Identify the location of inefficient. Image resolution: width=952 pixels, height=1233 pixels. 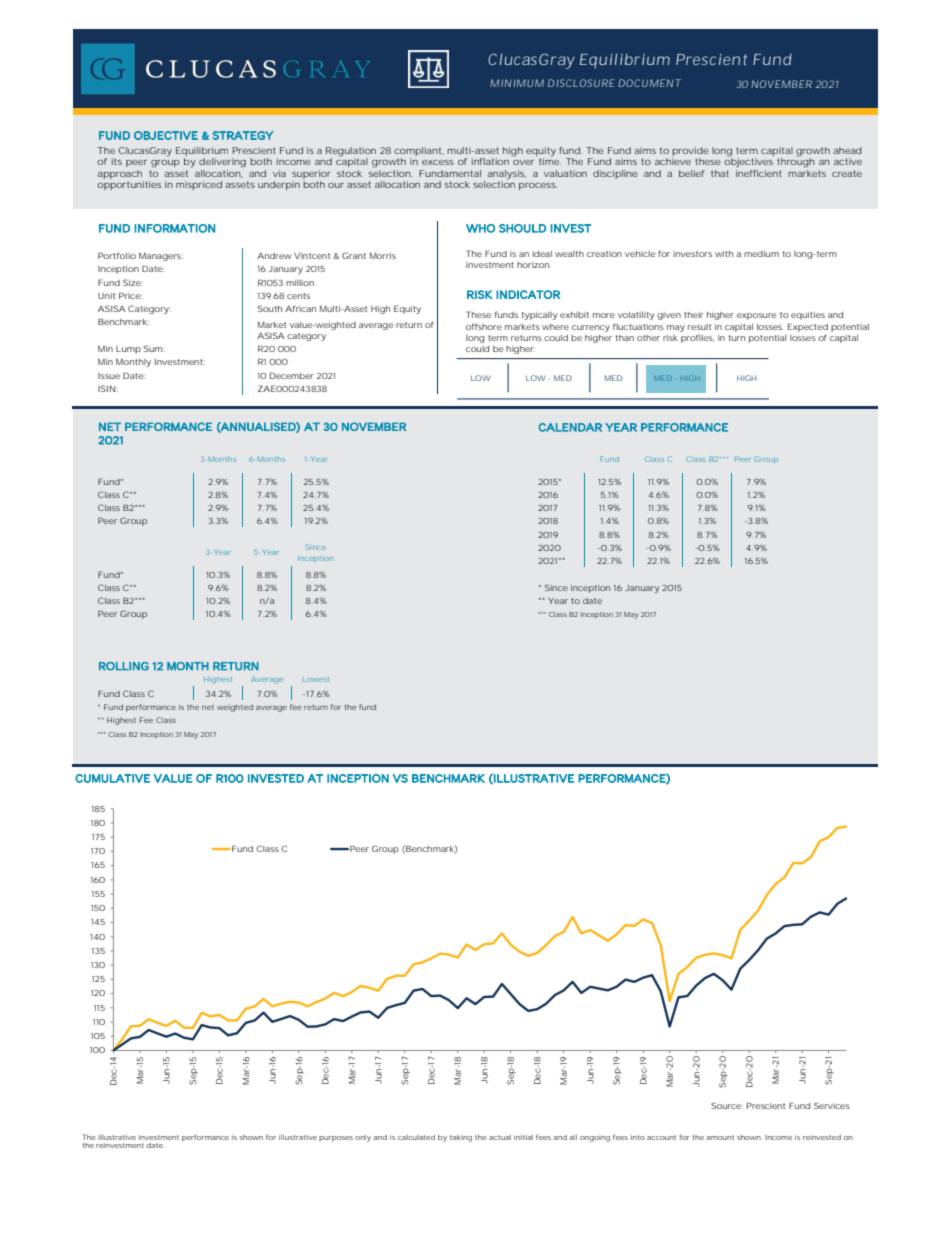
(758, 173).
